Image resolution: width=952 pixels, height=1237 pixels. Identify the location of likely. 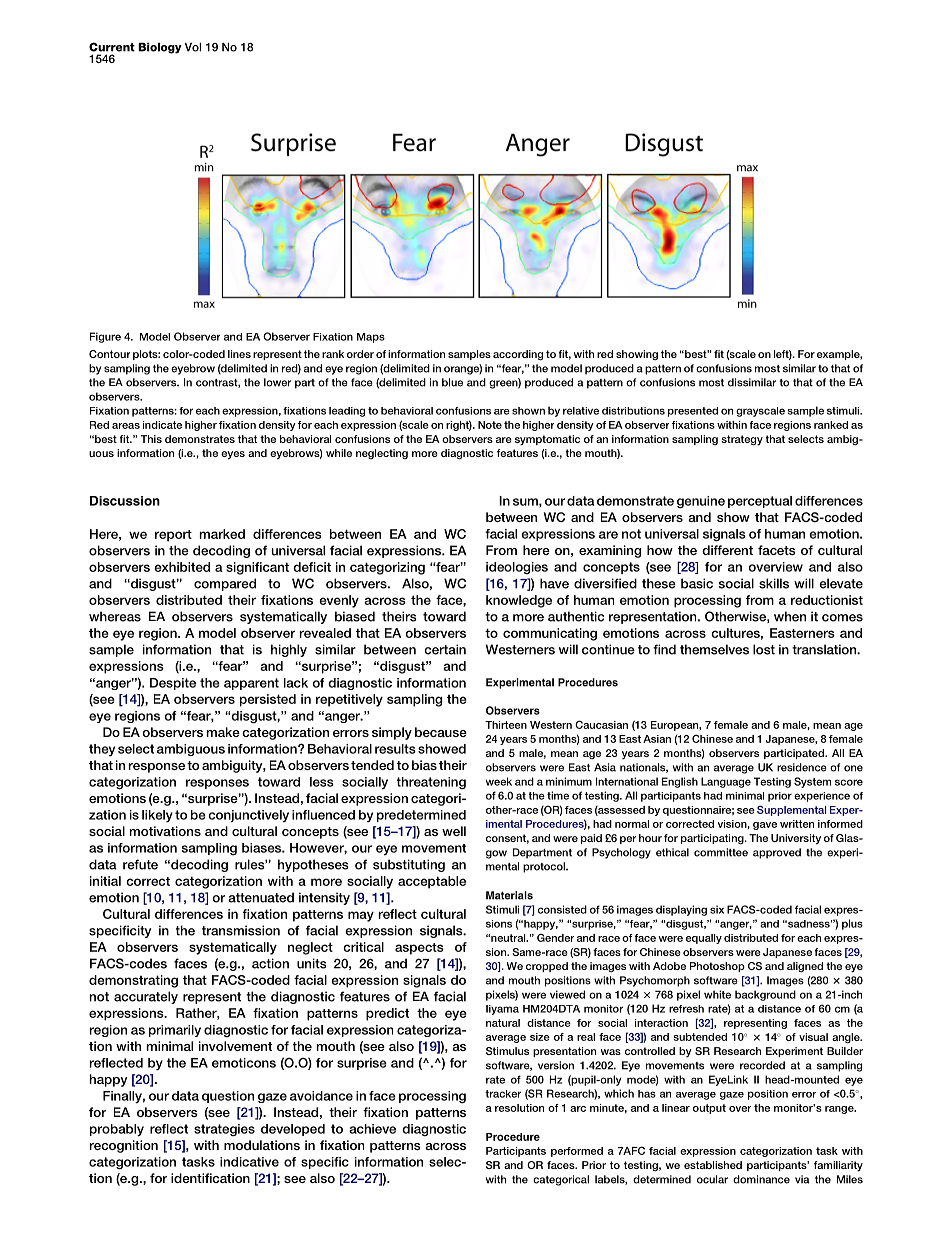
(157, 816).
